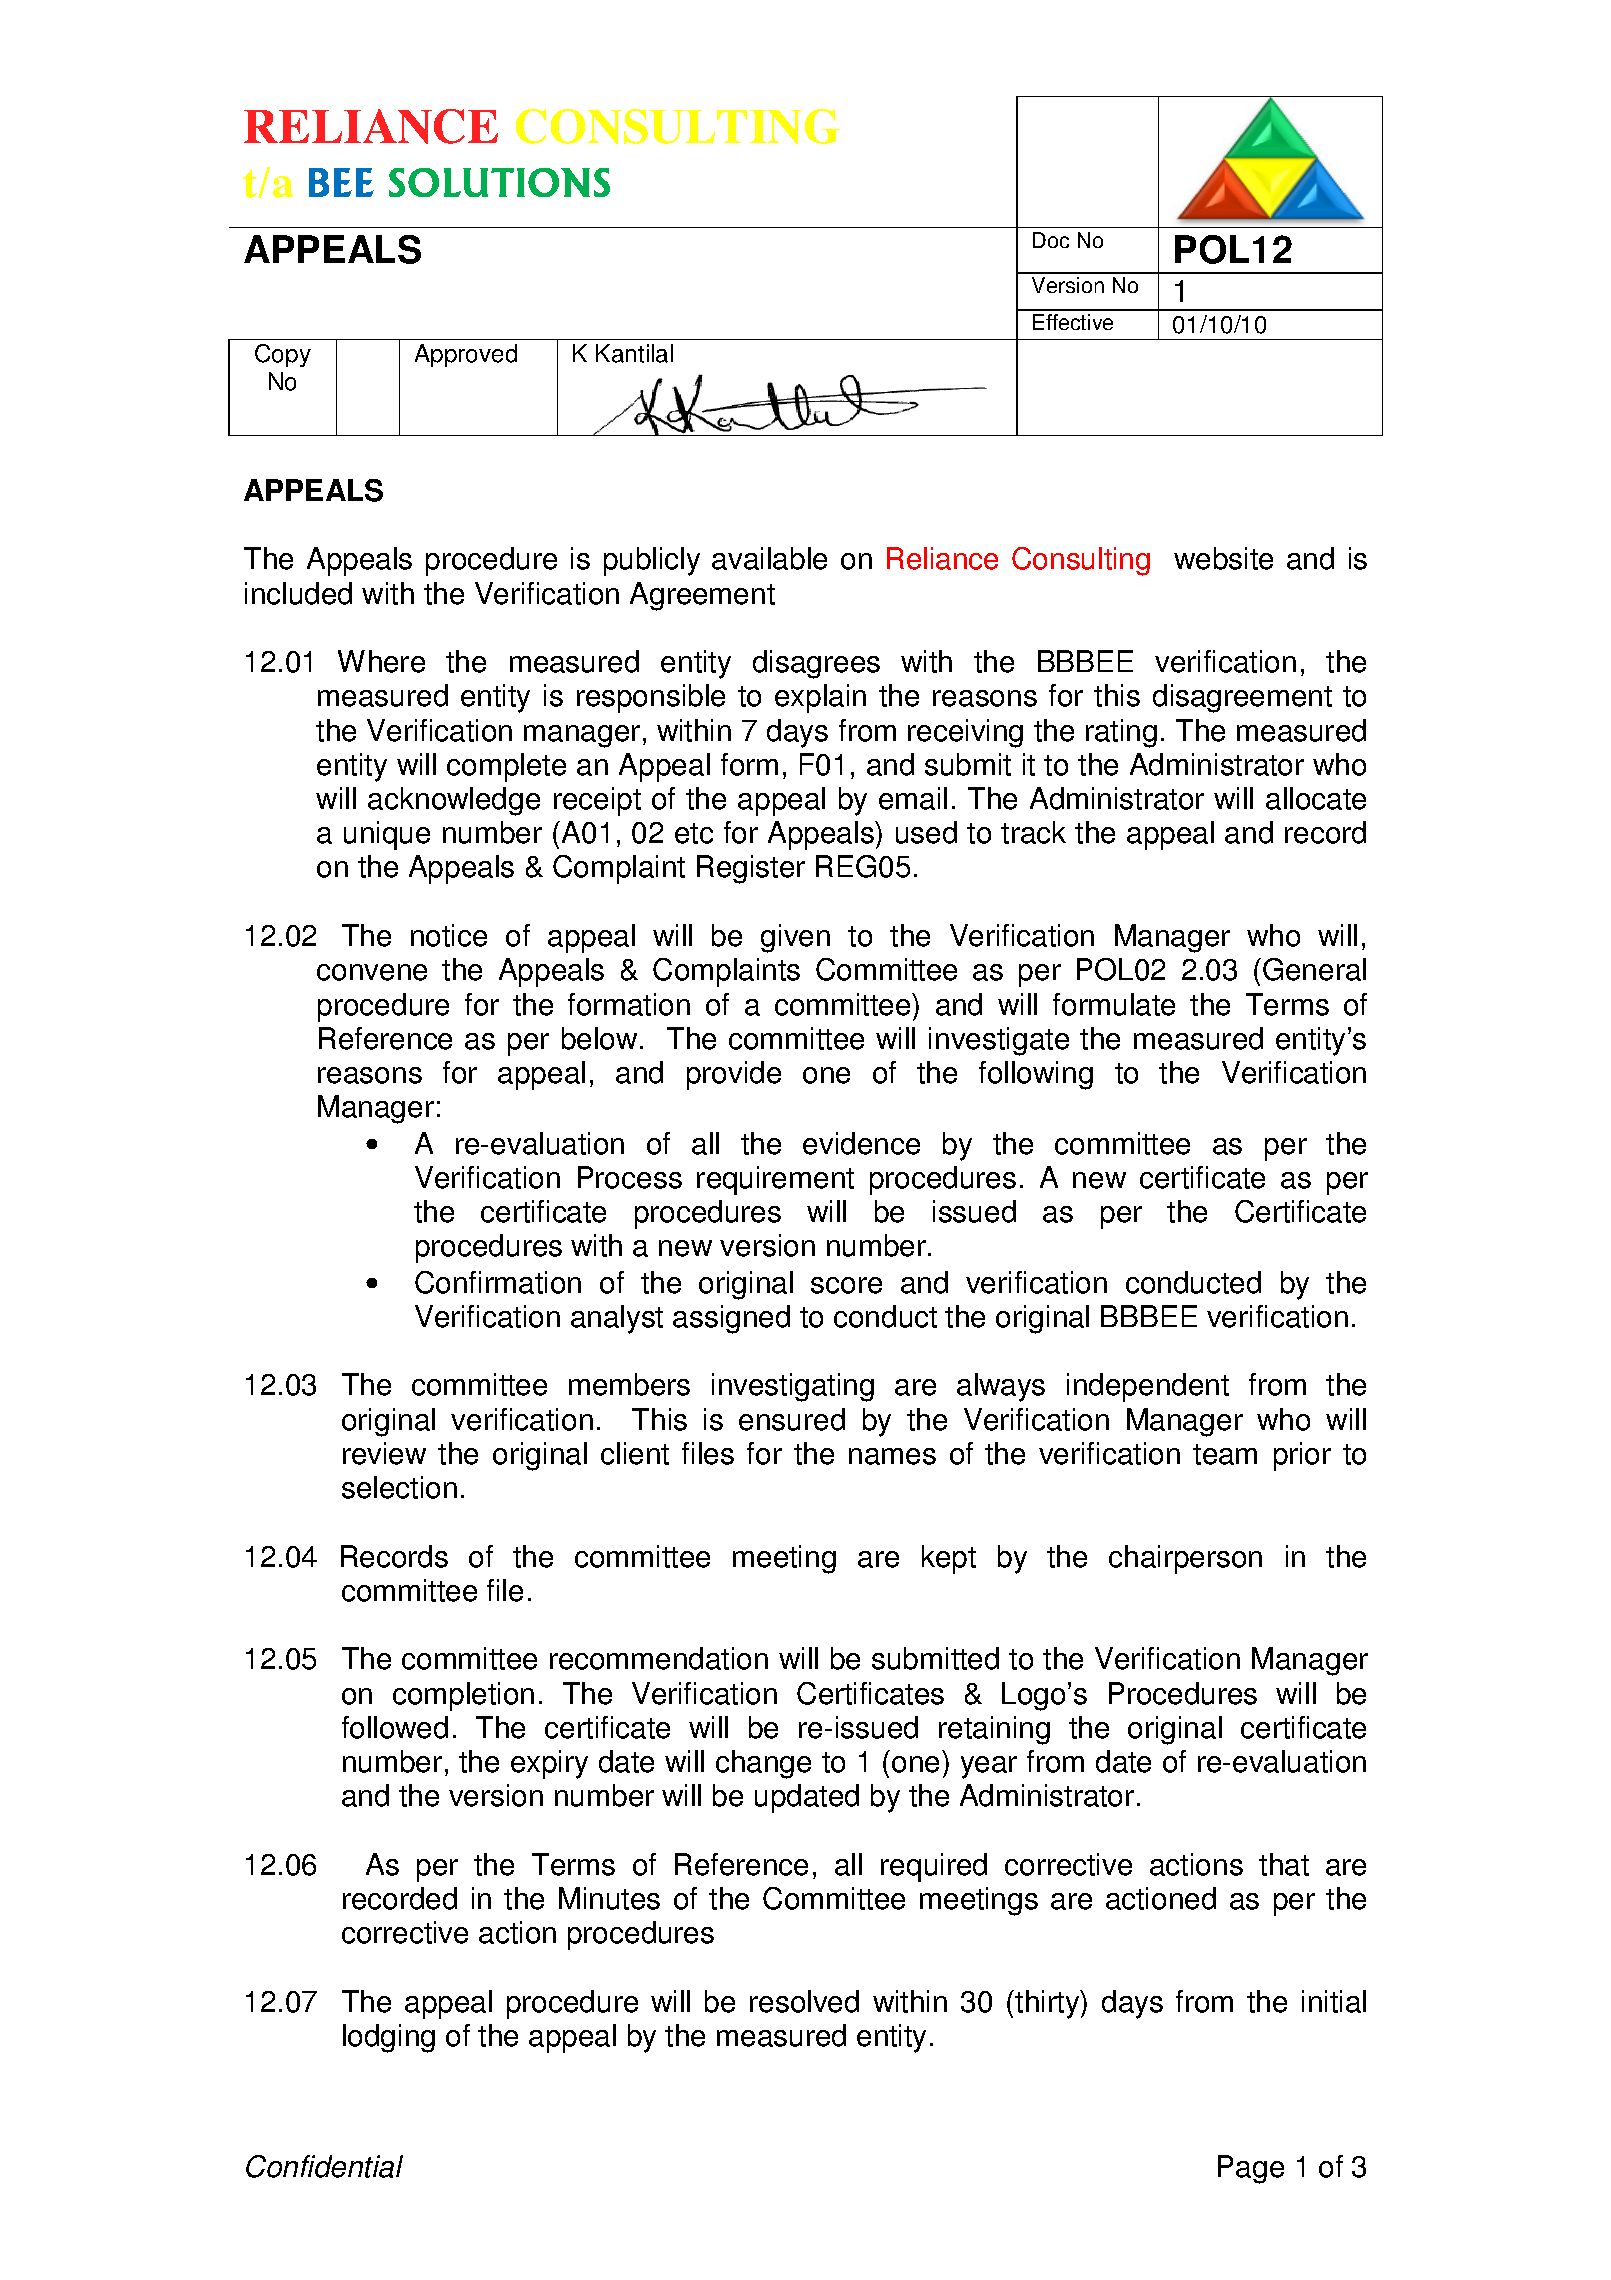 The width and height of the screenshot is (1611, 2280). I want to click on requirement, so click(775, 1180).
